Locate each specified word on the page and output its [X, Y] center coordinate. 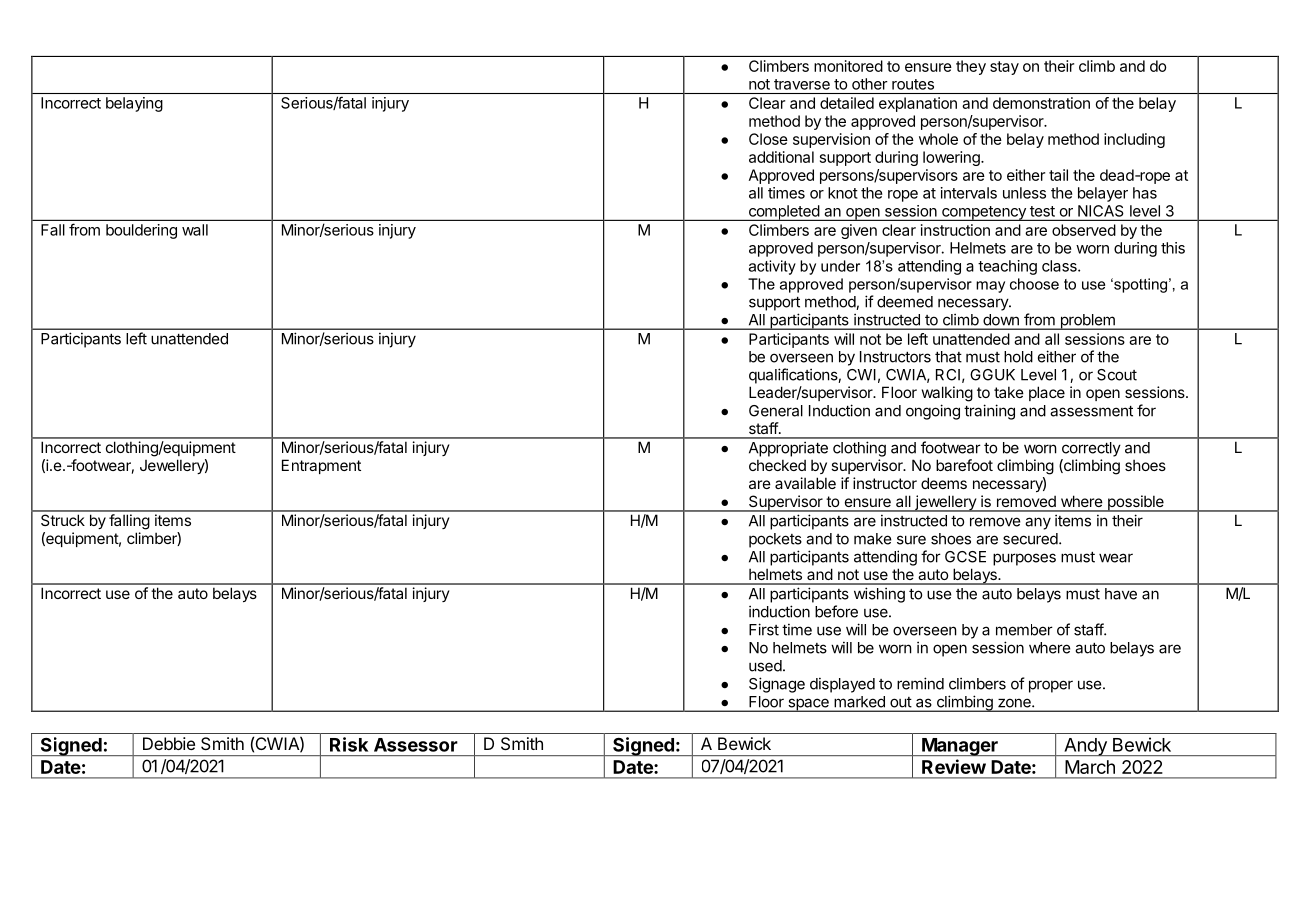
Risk [349, 744]
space [808, 705]
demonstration [1041, 103]
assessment [1091, 411]
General [776, 411]
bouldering [141, 231]
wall [195, 230]
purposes [1024, 559]
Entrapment [321, 466]
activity [772, 267]
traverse [802, 84]
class [1060, 266]
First [764, 629]
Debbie [169, 743]
